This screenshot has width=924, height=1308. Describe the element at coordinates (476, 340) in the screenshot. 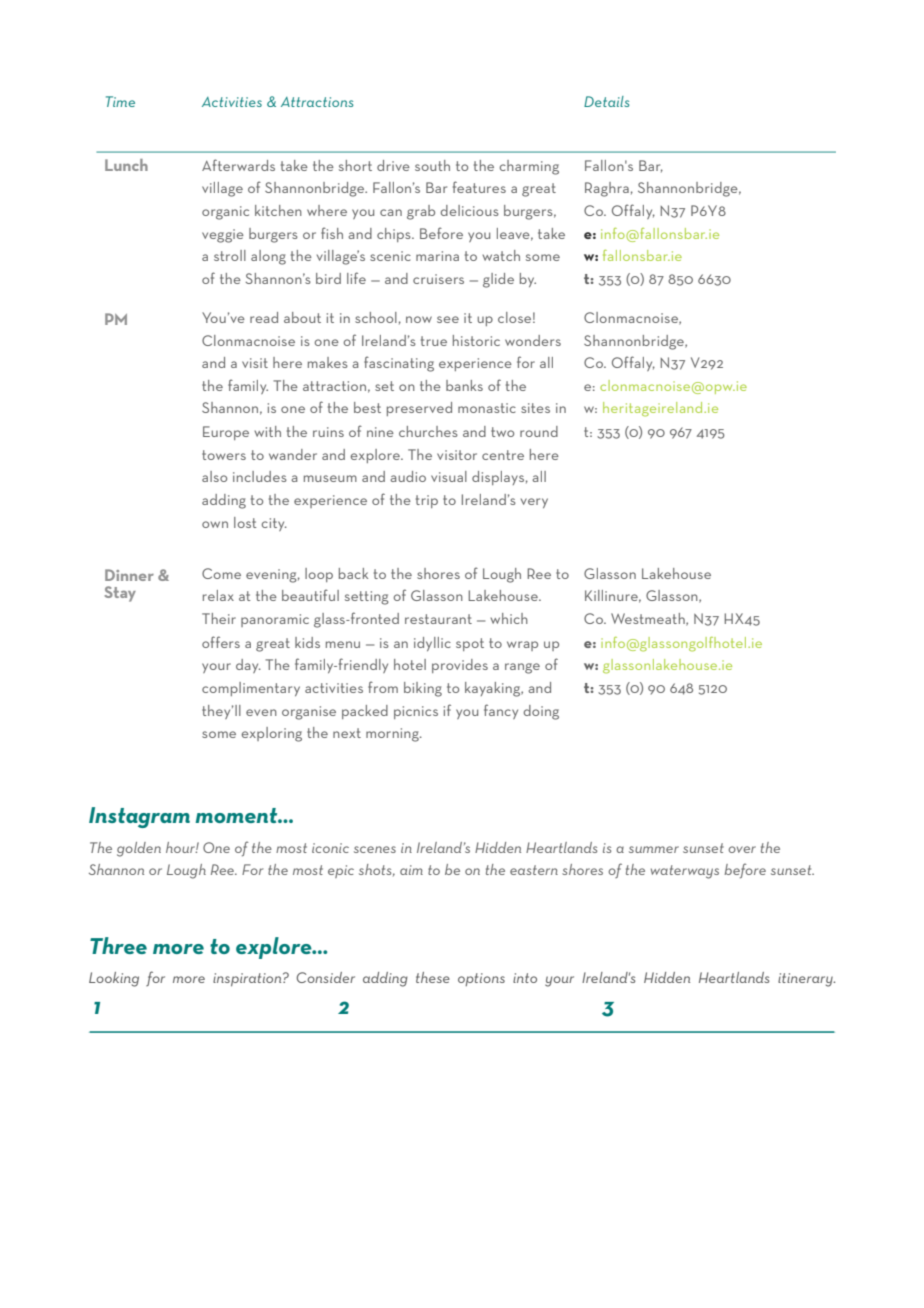

I see `historic` at that location.
